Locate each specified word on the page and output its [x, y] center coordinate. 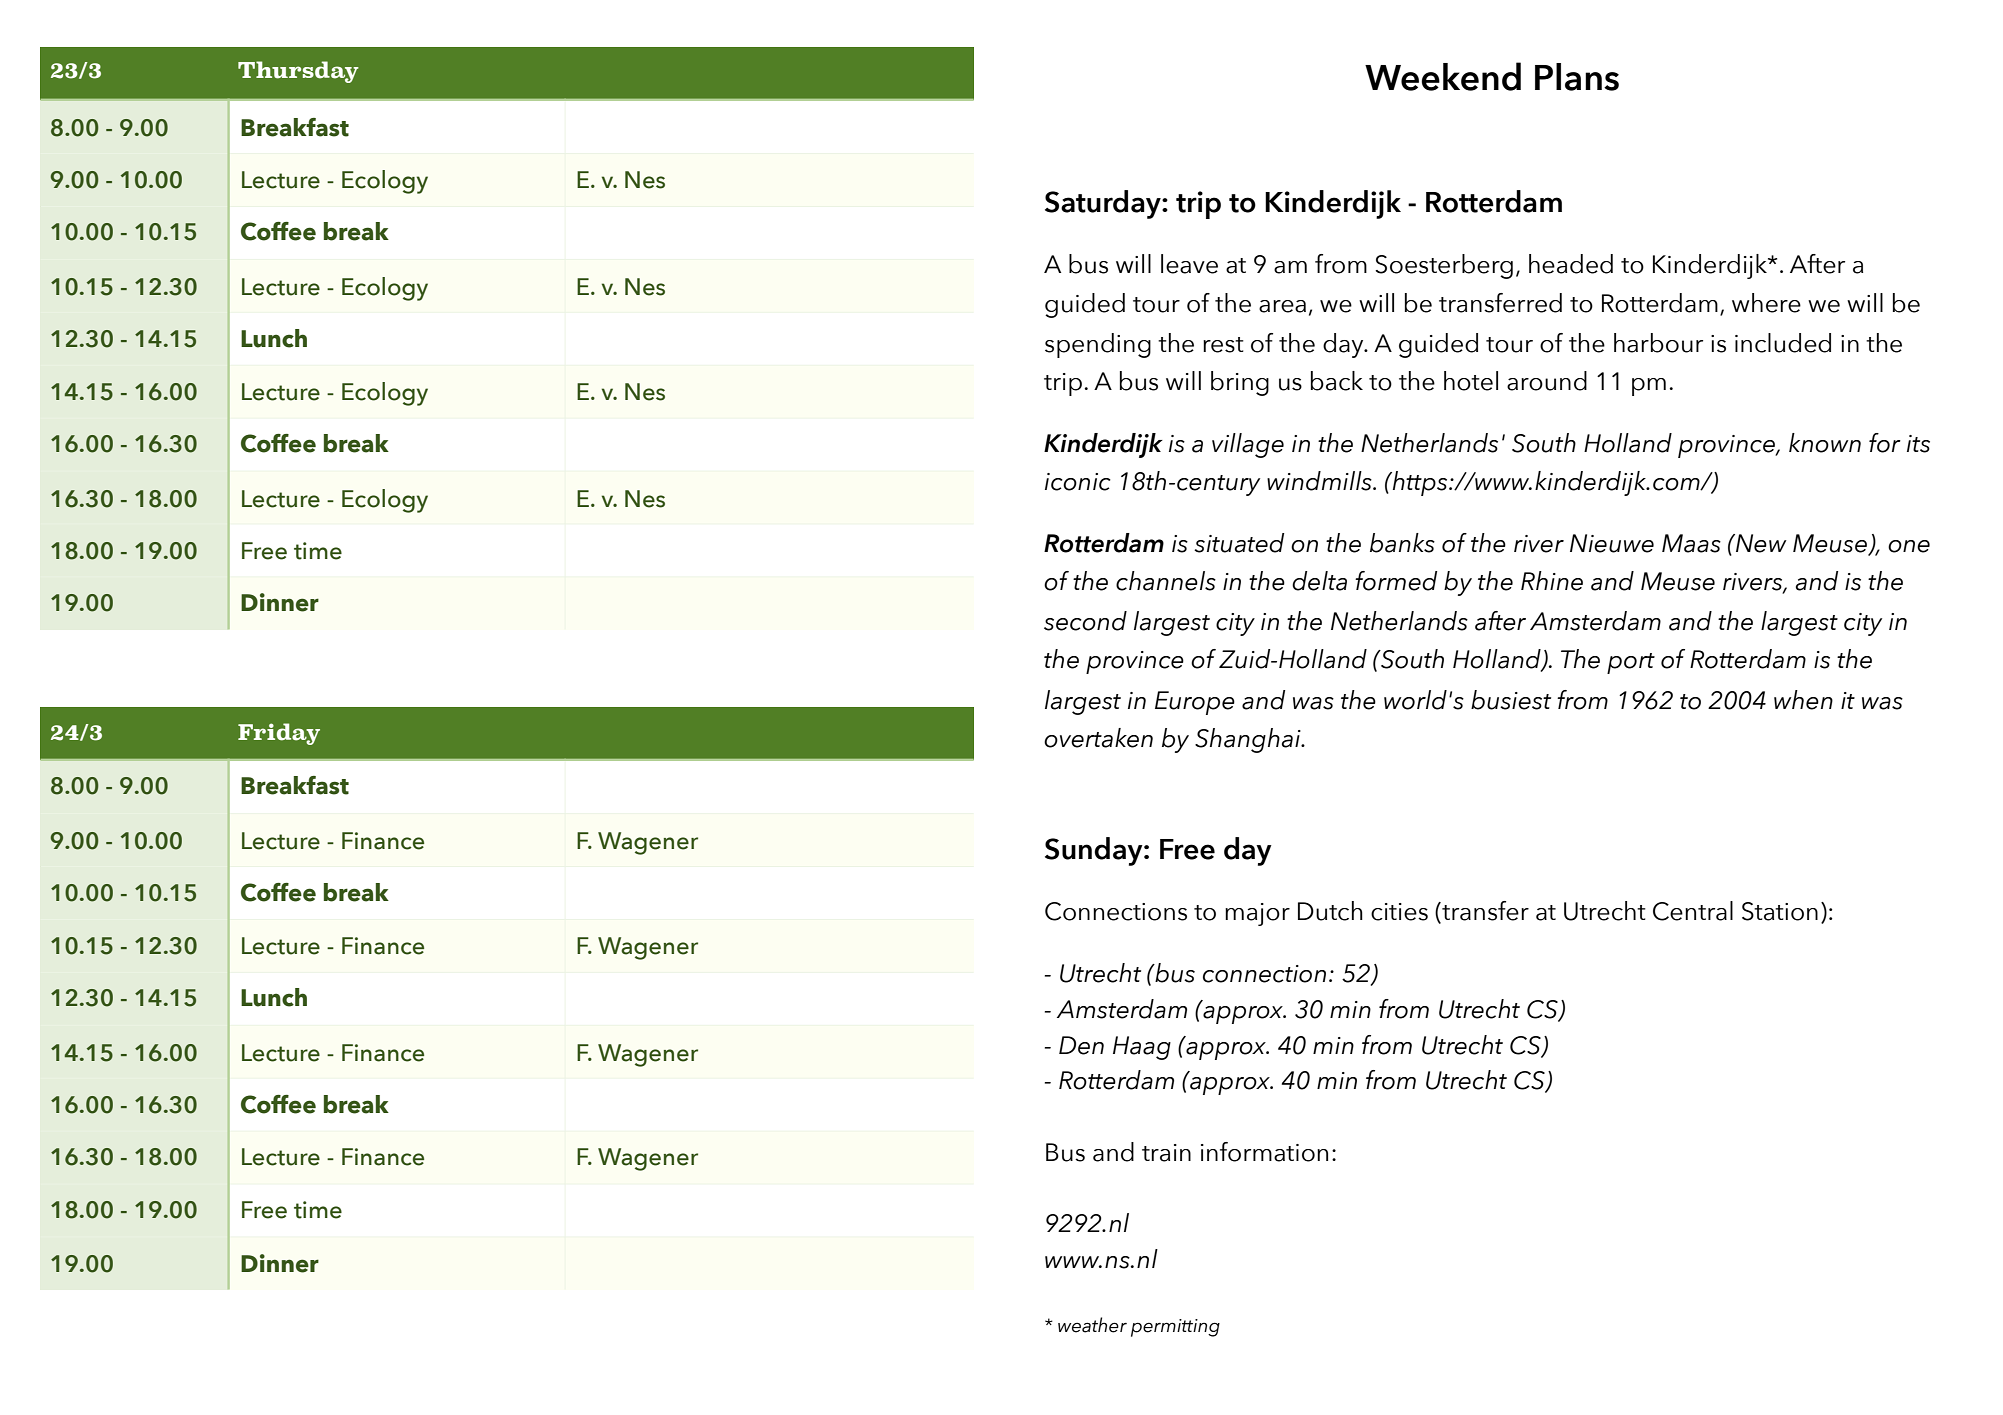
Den [1081, 1045]
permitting [1175, 1328]
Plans [1577, 77]
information [1264, 1152]
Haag [1142, 1048]
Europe [1195, 703]
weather [1092, 1325]
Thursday [298, 72]
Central [1693, 911]
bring [1240, 383]
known [1825, 443]
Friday [279, 734]
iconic [1078, 482]
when [1803, 700]
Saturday [1104, 204]
